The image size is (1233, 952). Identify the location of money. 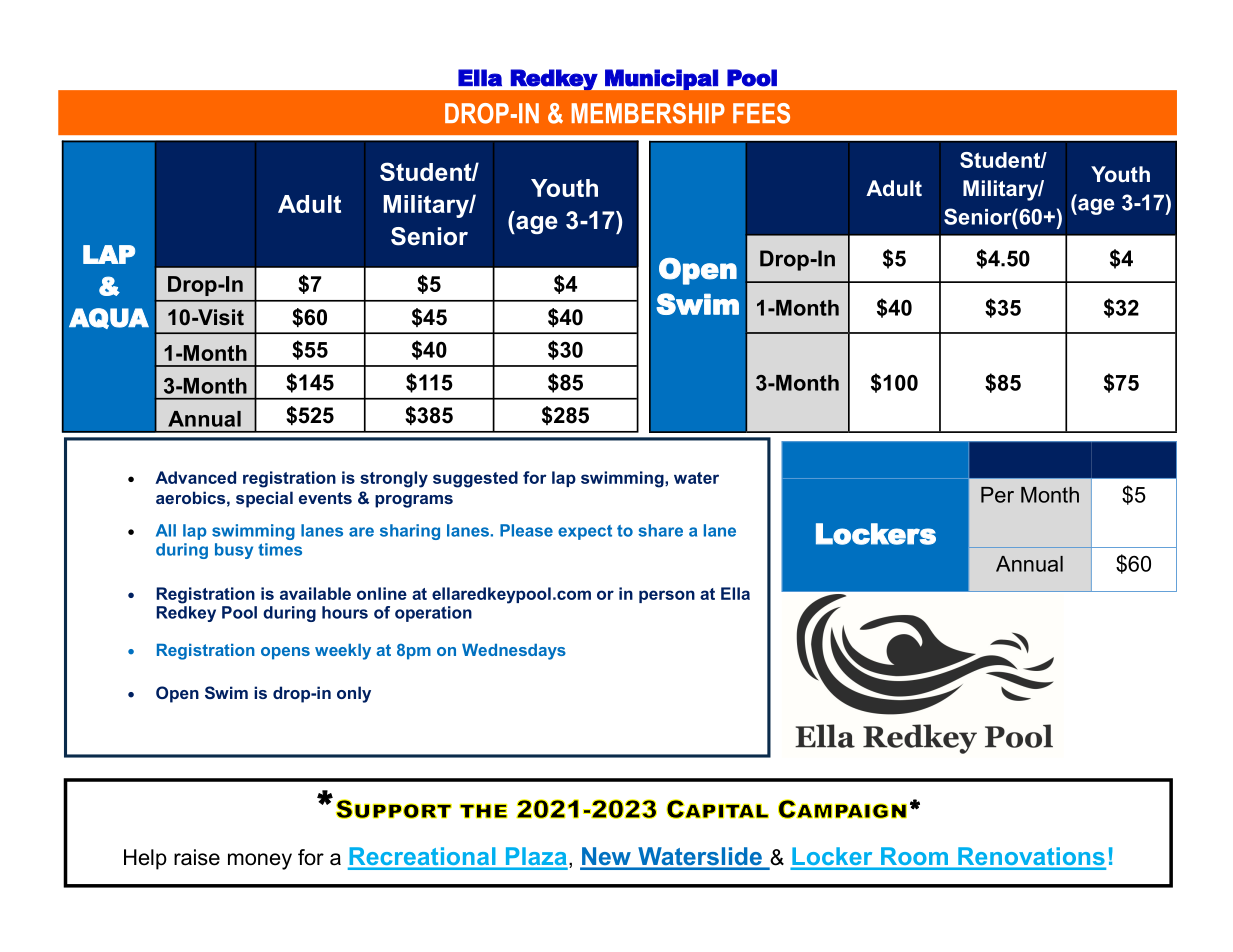
(260, 861).
